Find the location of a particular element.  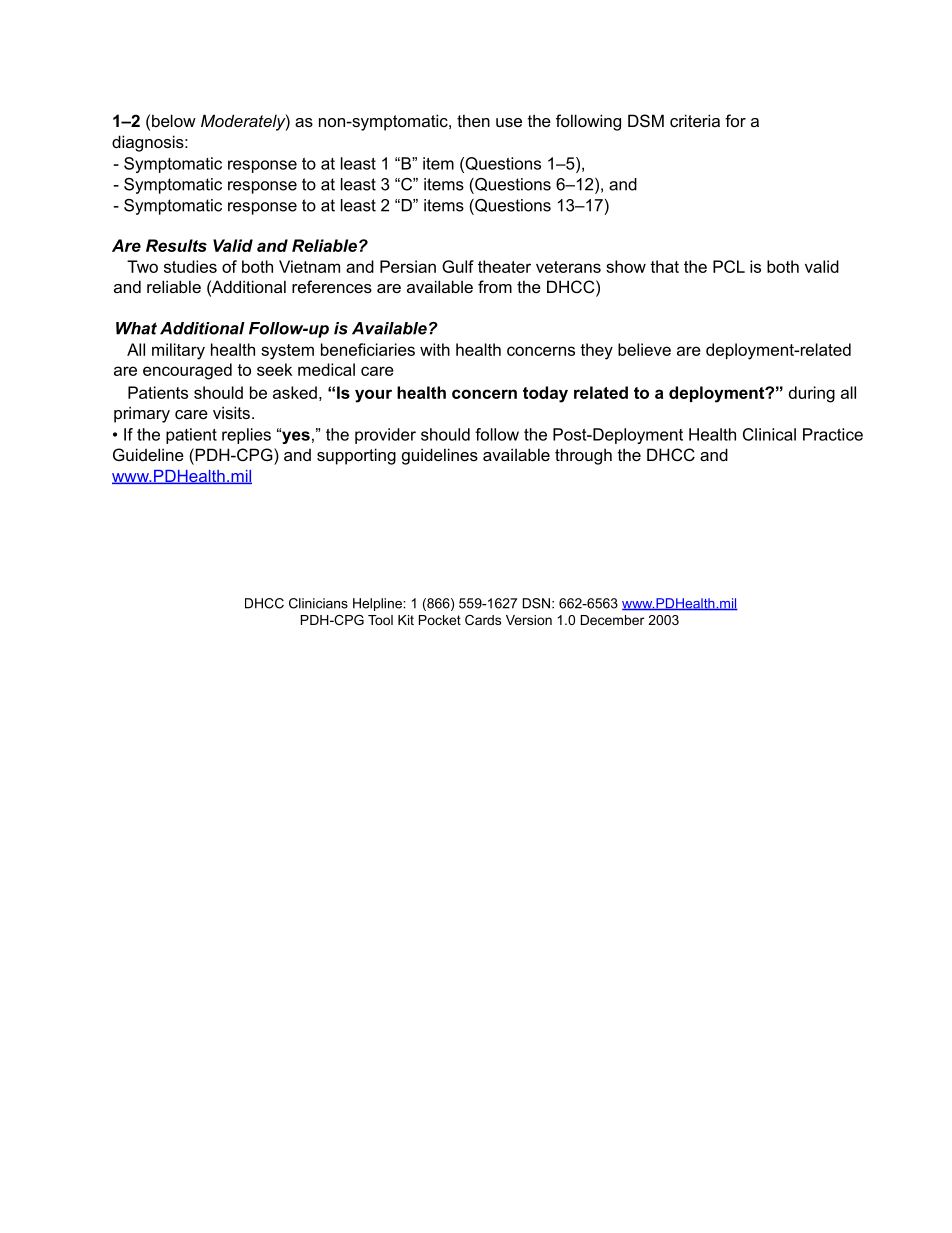

during is located at coordinates (812, 394).
